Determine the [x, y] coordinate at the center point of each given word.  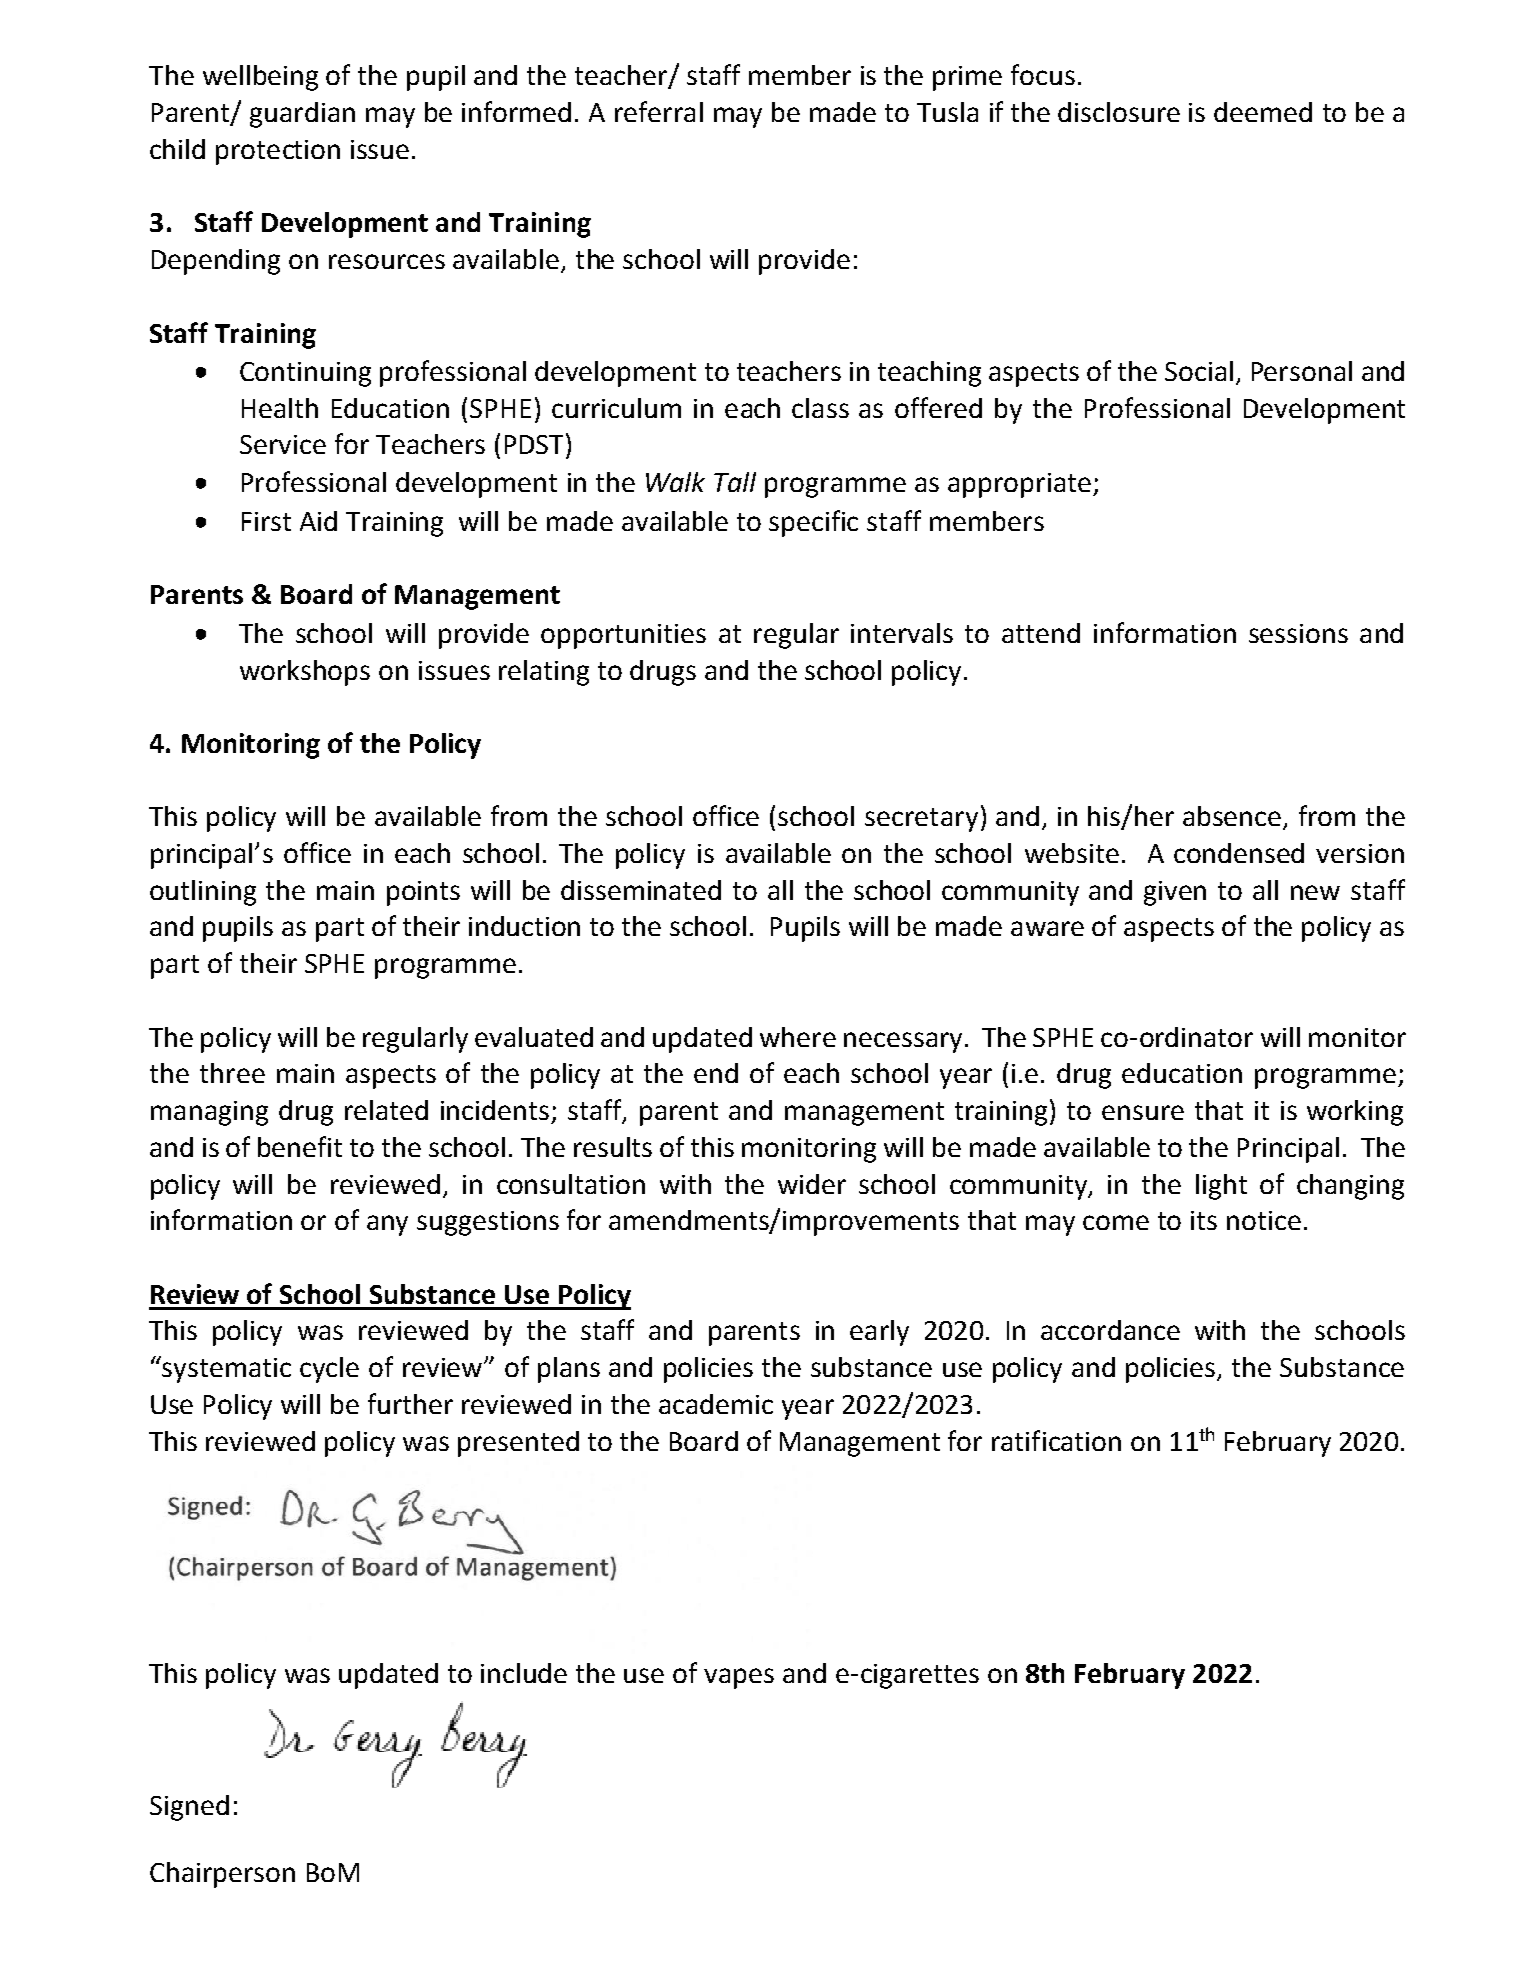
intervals [902, 633]
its [1204, 1220]
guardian [302, 115]
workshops [305, 673]
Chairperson [222, 1875]
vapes [739, 1678]
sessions [1298, 633]
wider [812, 1184]
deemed [1263, 112]
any [387, 1225]
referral [659, 111]
